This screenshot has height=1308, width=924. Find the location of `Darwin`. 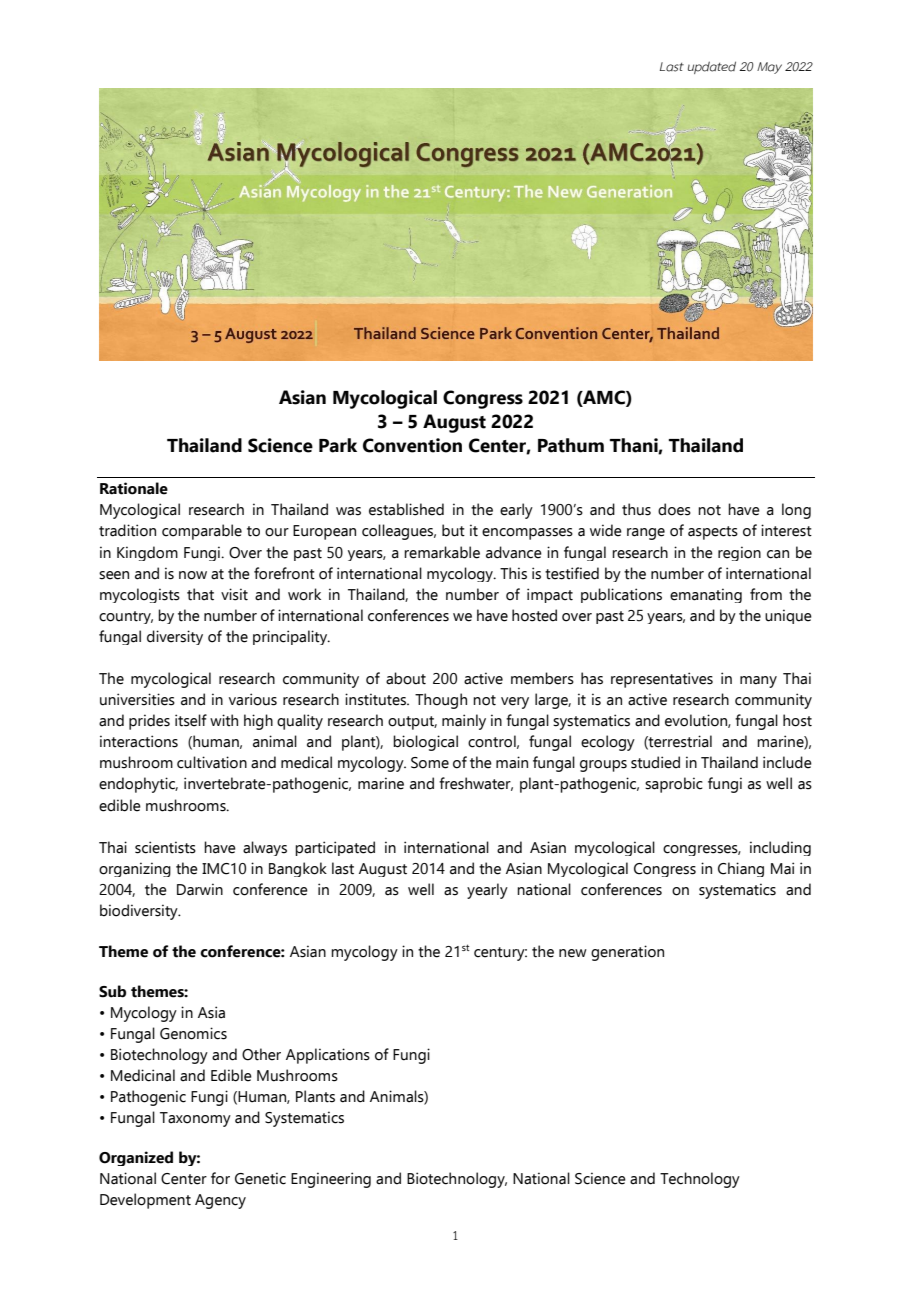

Darwin is located at coordinates (200, 889).
